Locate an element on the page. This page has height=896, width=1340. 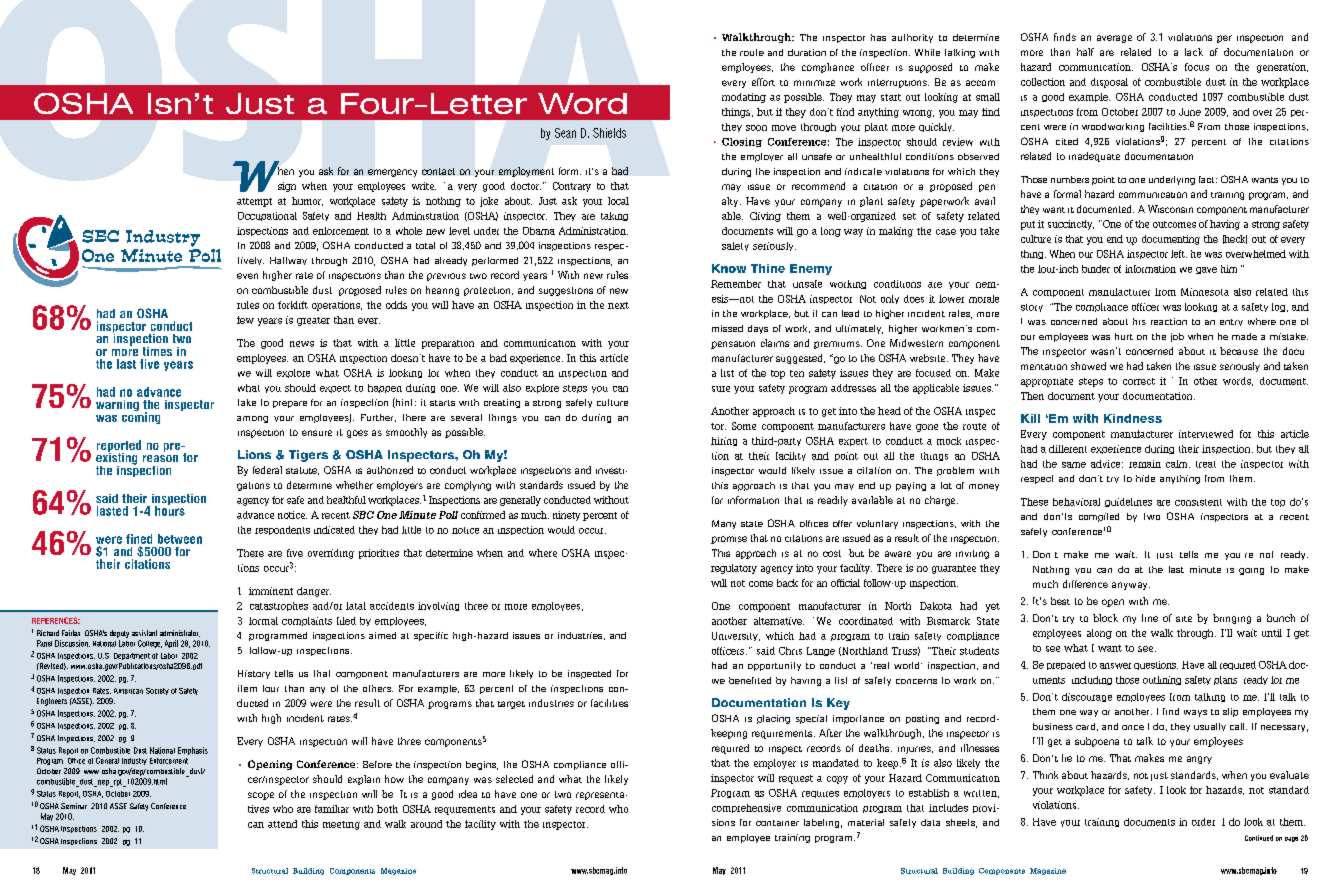
comprehensive is located at coordinates (746, 808).
